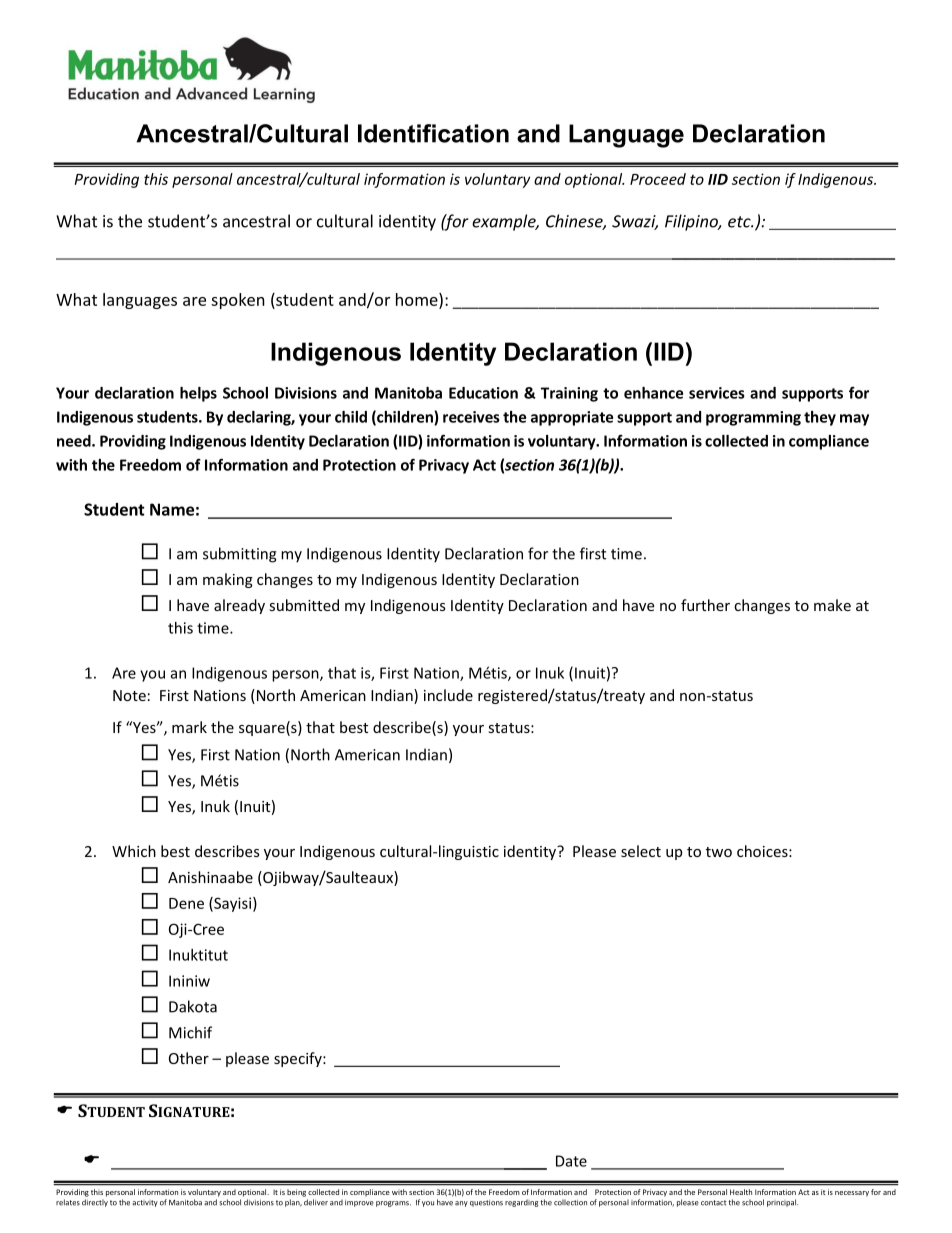 This page has width=952, height=1233. Describe the element at coordinates (238, 301) in the page. I see `spoken` at that location.
